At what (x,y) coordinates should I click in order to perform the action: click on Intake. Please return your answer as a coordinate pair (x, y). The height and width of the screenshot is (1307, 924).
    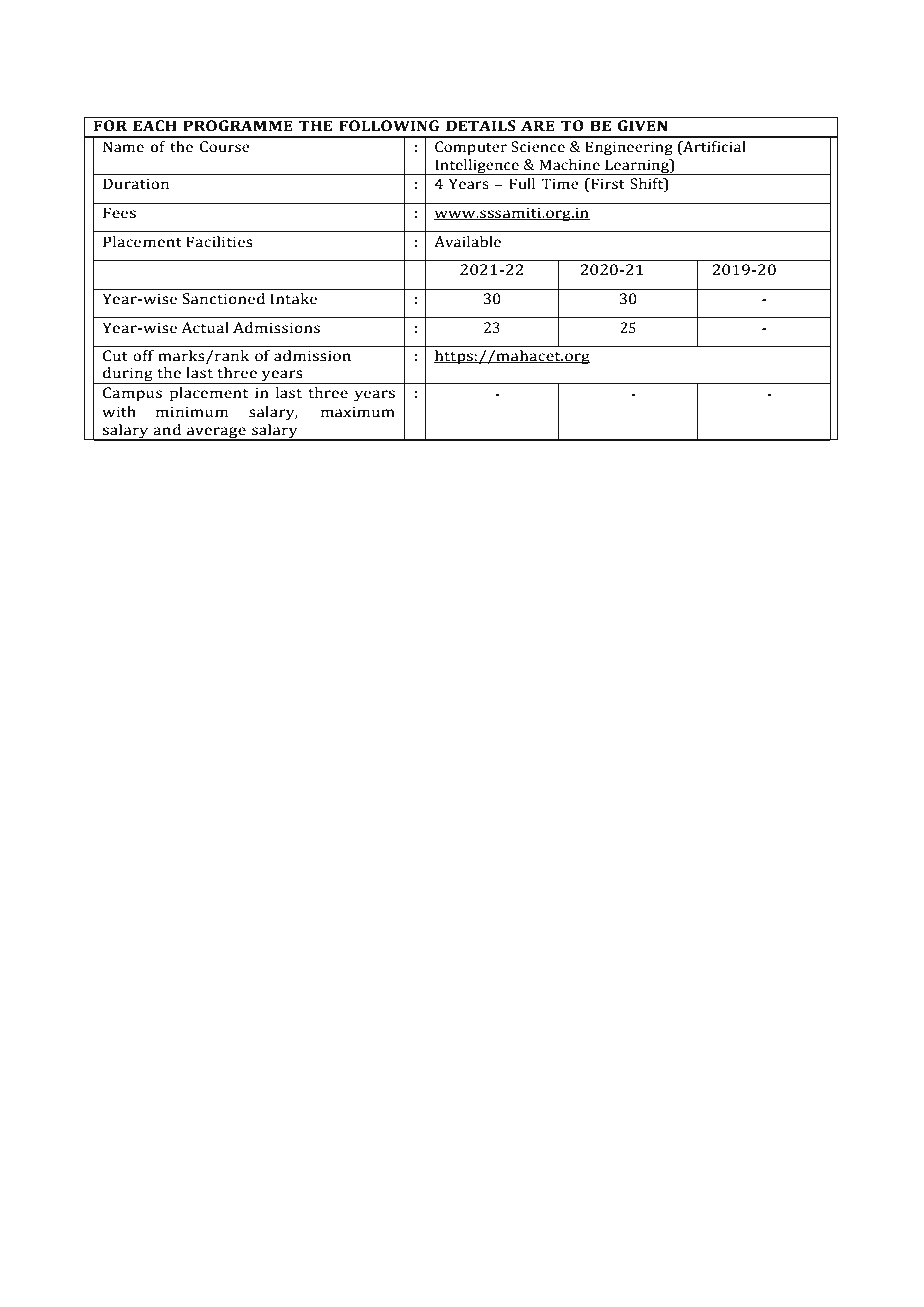
    Looking at the image, I should click on (294, 299).
